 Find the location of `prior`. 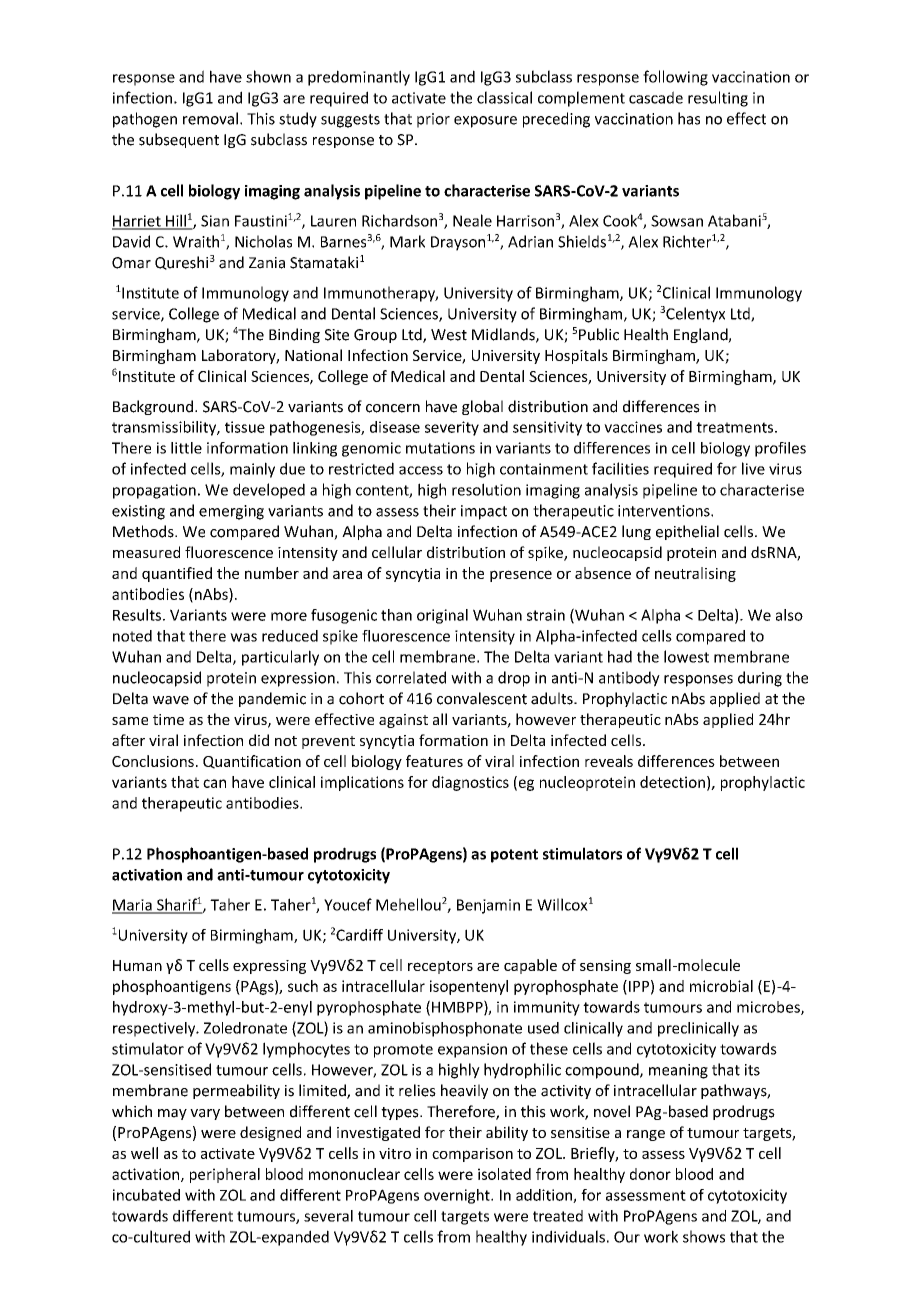

prior is located at coordinates (433, 120).
